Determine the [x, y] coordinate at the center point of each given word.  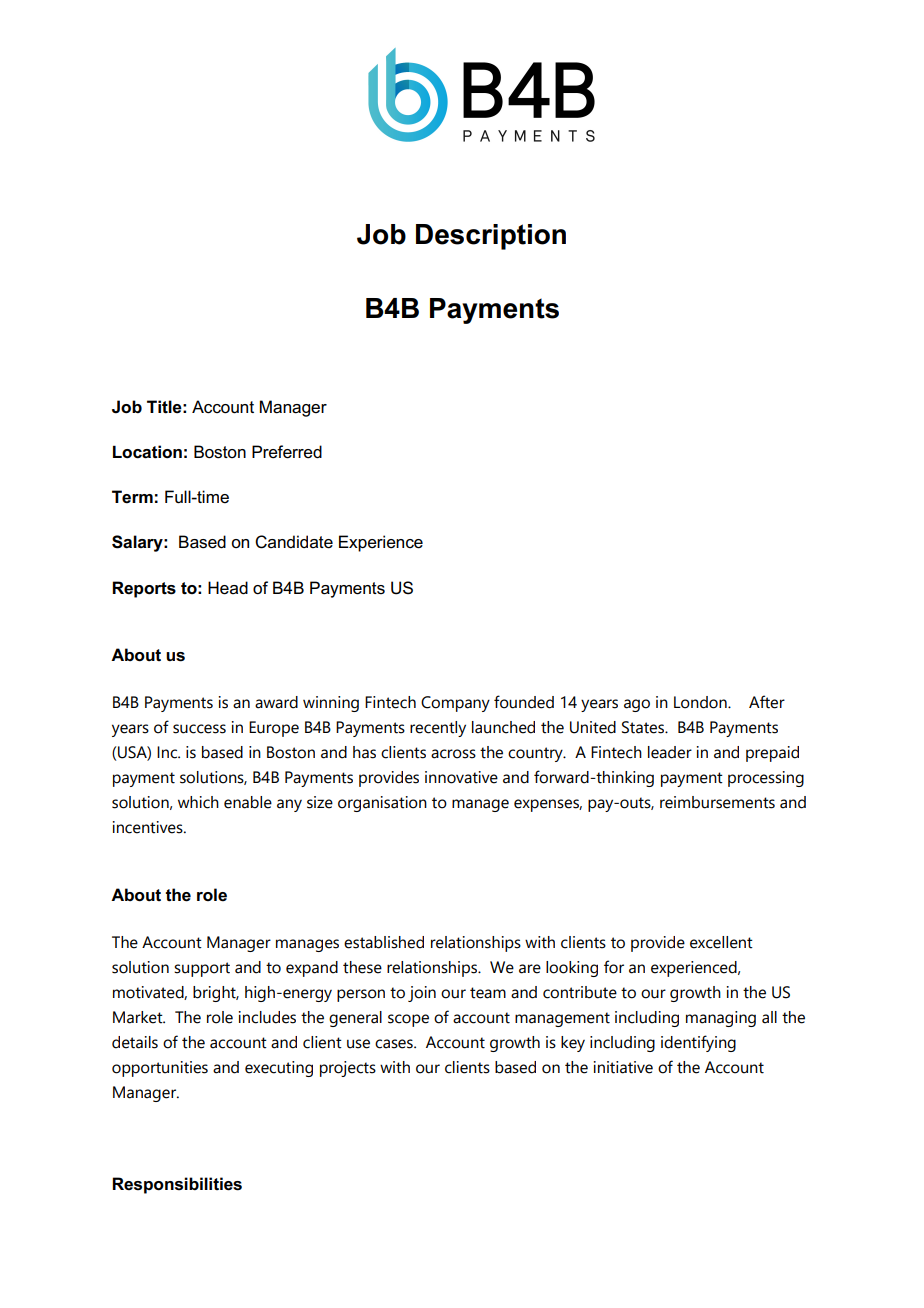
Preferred [287, 452]
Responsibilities [177, 1185]
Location [147, 452]
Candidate [294, 542]
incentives [149, 827]
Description [491, 237]
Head [228, 588]
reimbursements [717, 802]
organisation [382, 804]
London [701, 702]
